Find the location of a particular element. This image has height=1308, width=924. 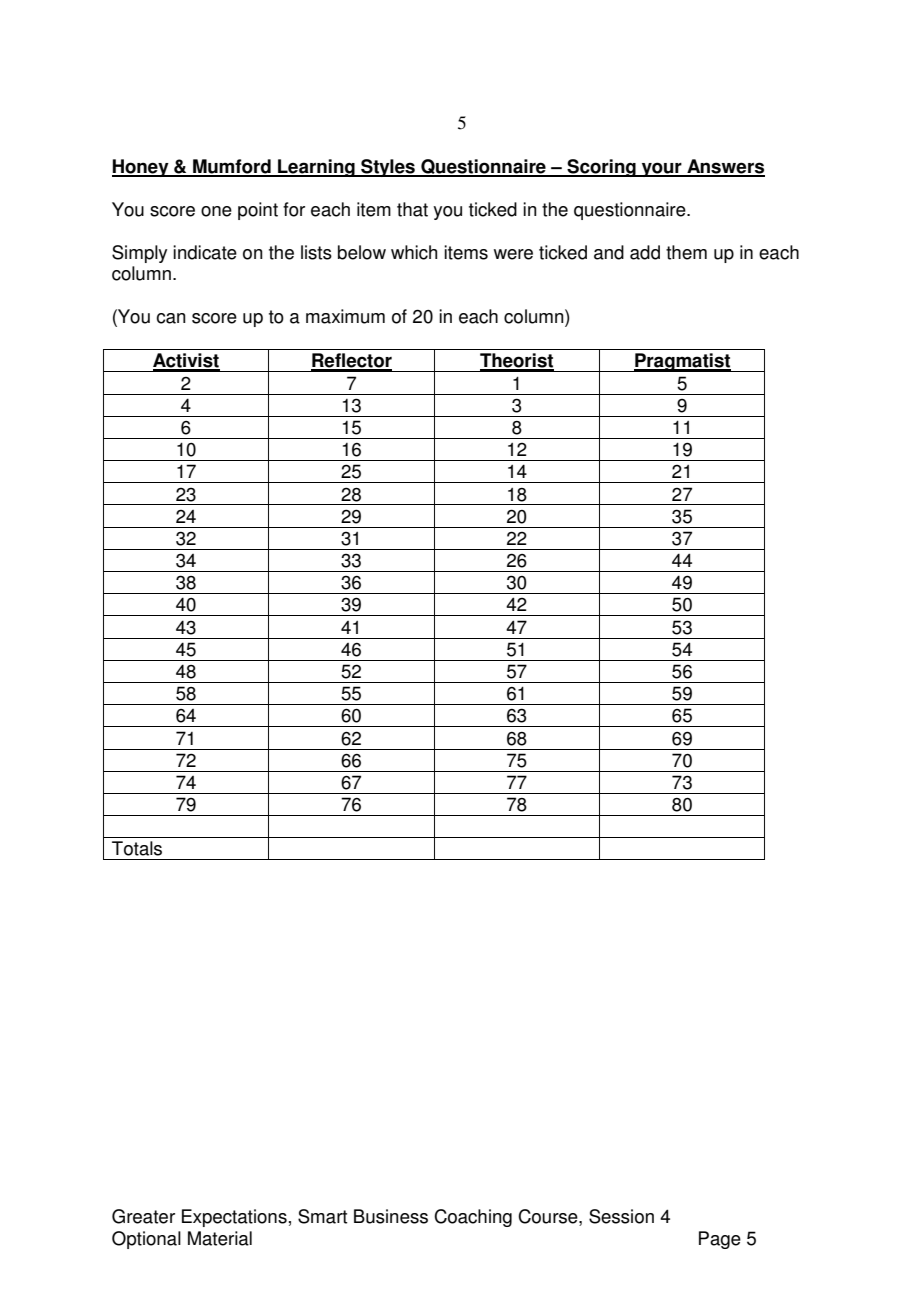

Session is located at coordinates (621, 1216).
